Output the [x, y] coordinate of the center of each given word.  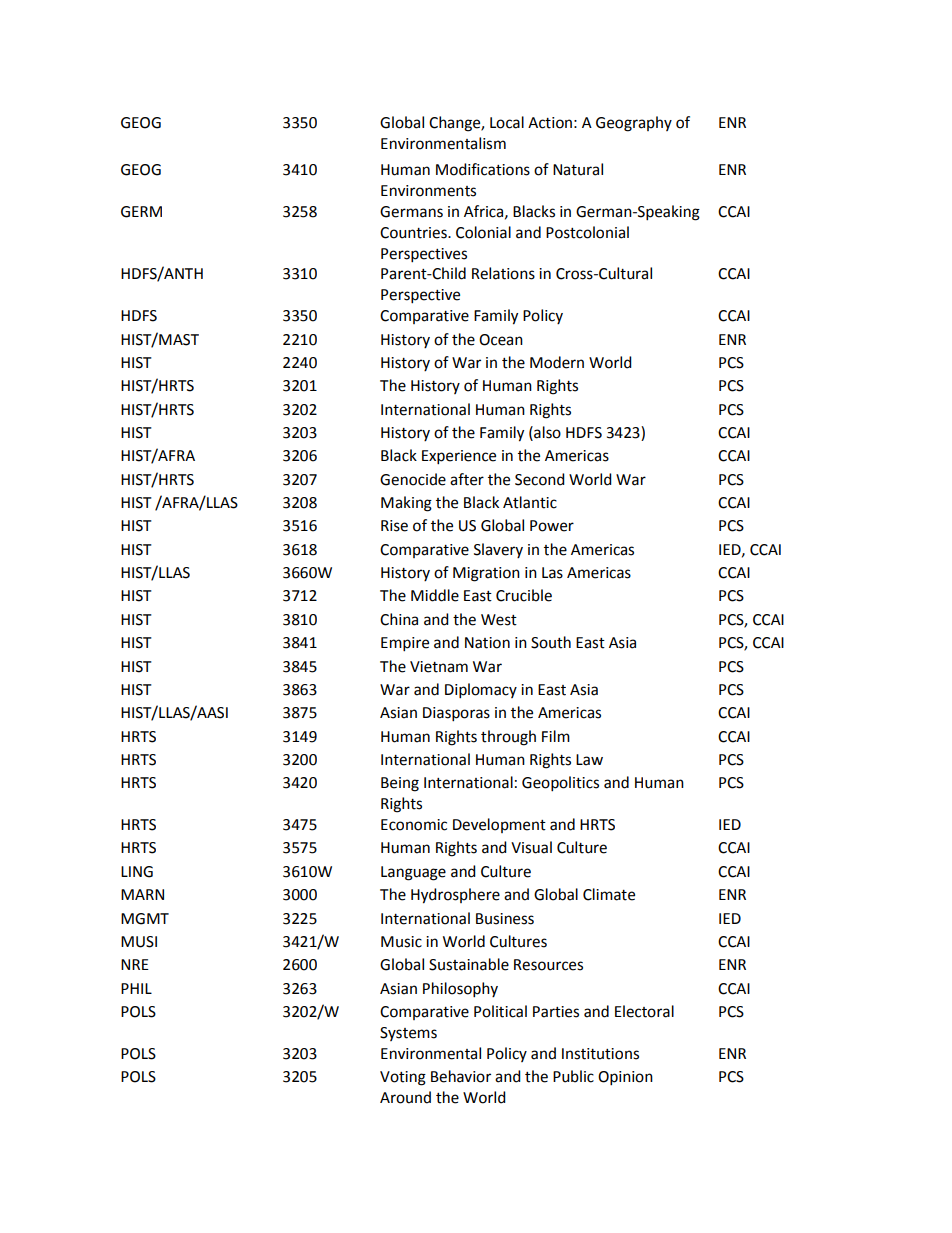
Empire [405, 644]
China [399, 619]
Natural [578, 169]
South [551, 642]
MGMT [145, 919]
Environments [428, 191]
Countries [414, 233]
